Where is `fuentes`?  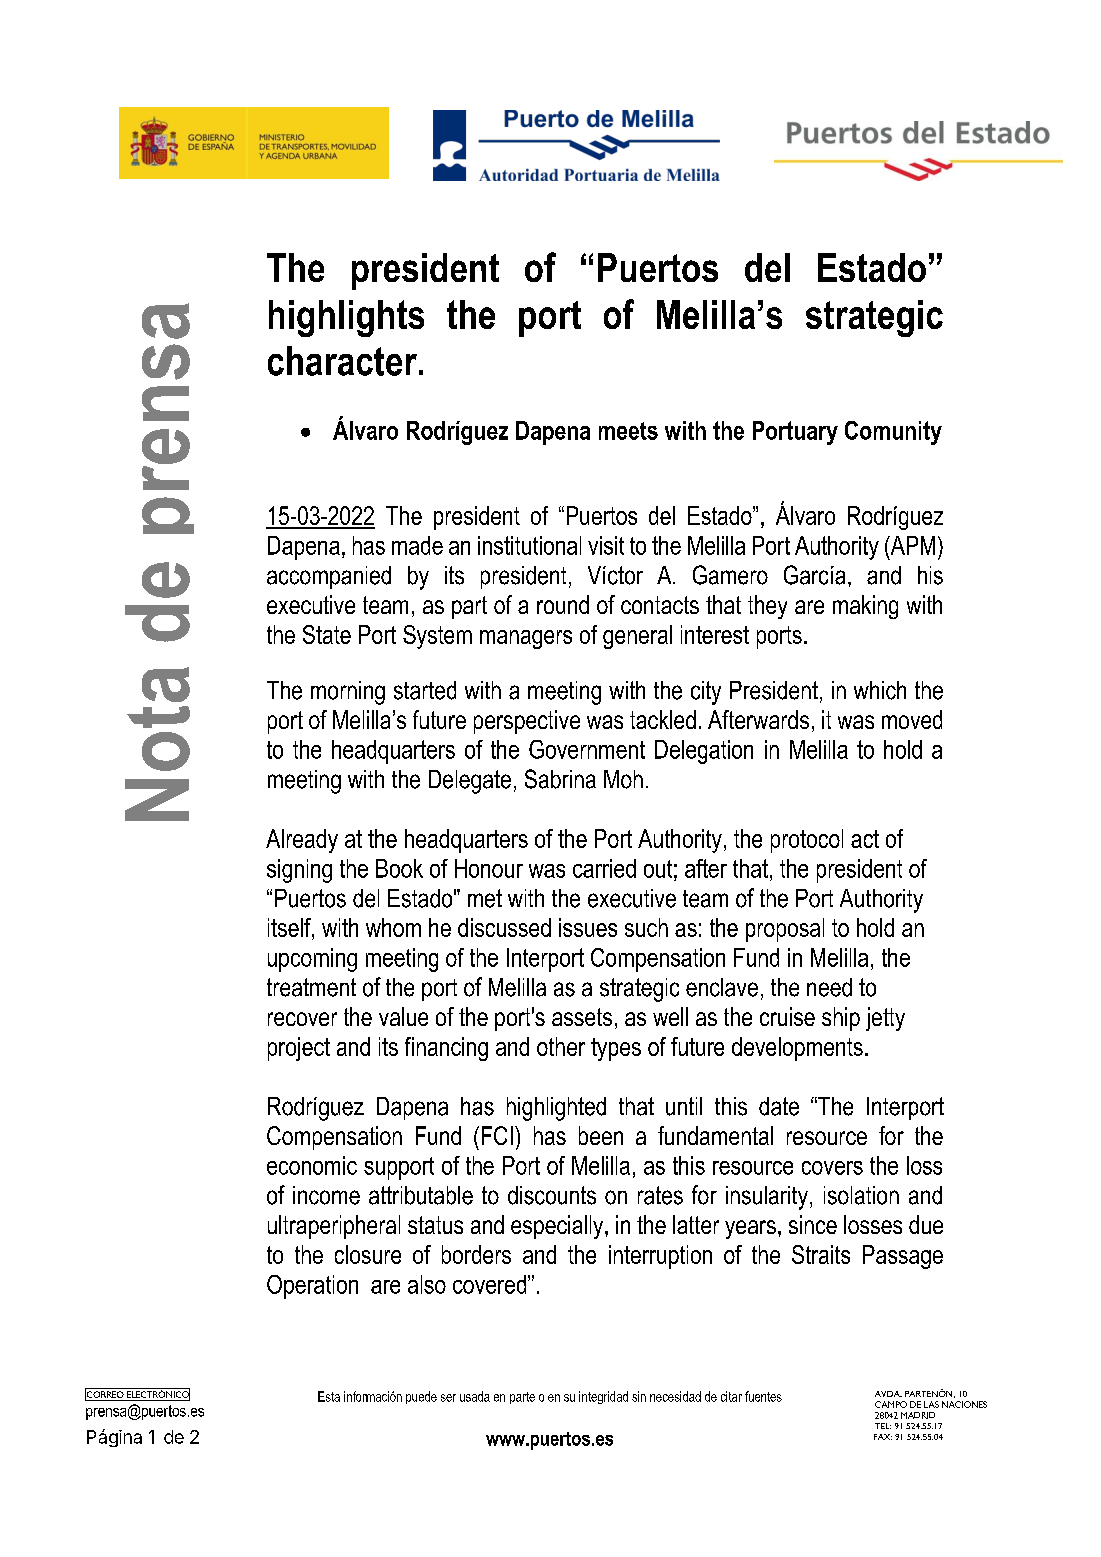 fuentes is located at coordinates (763, 1396).
